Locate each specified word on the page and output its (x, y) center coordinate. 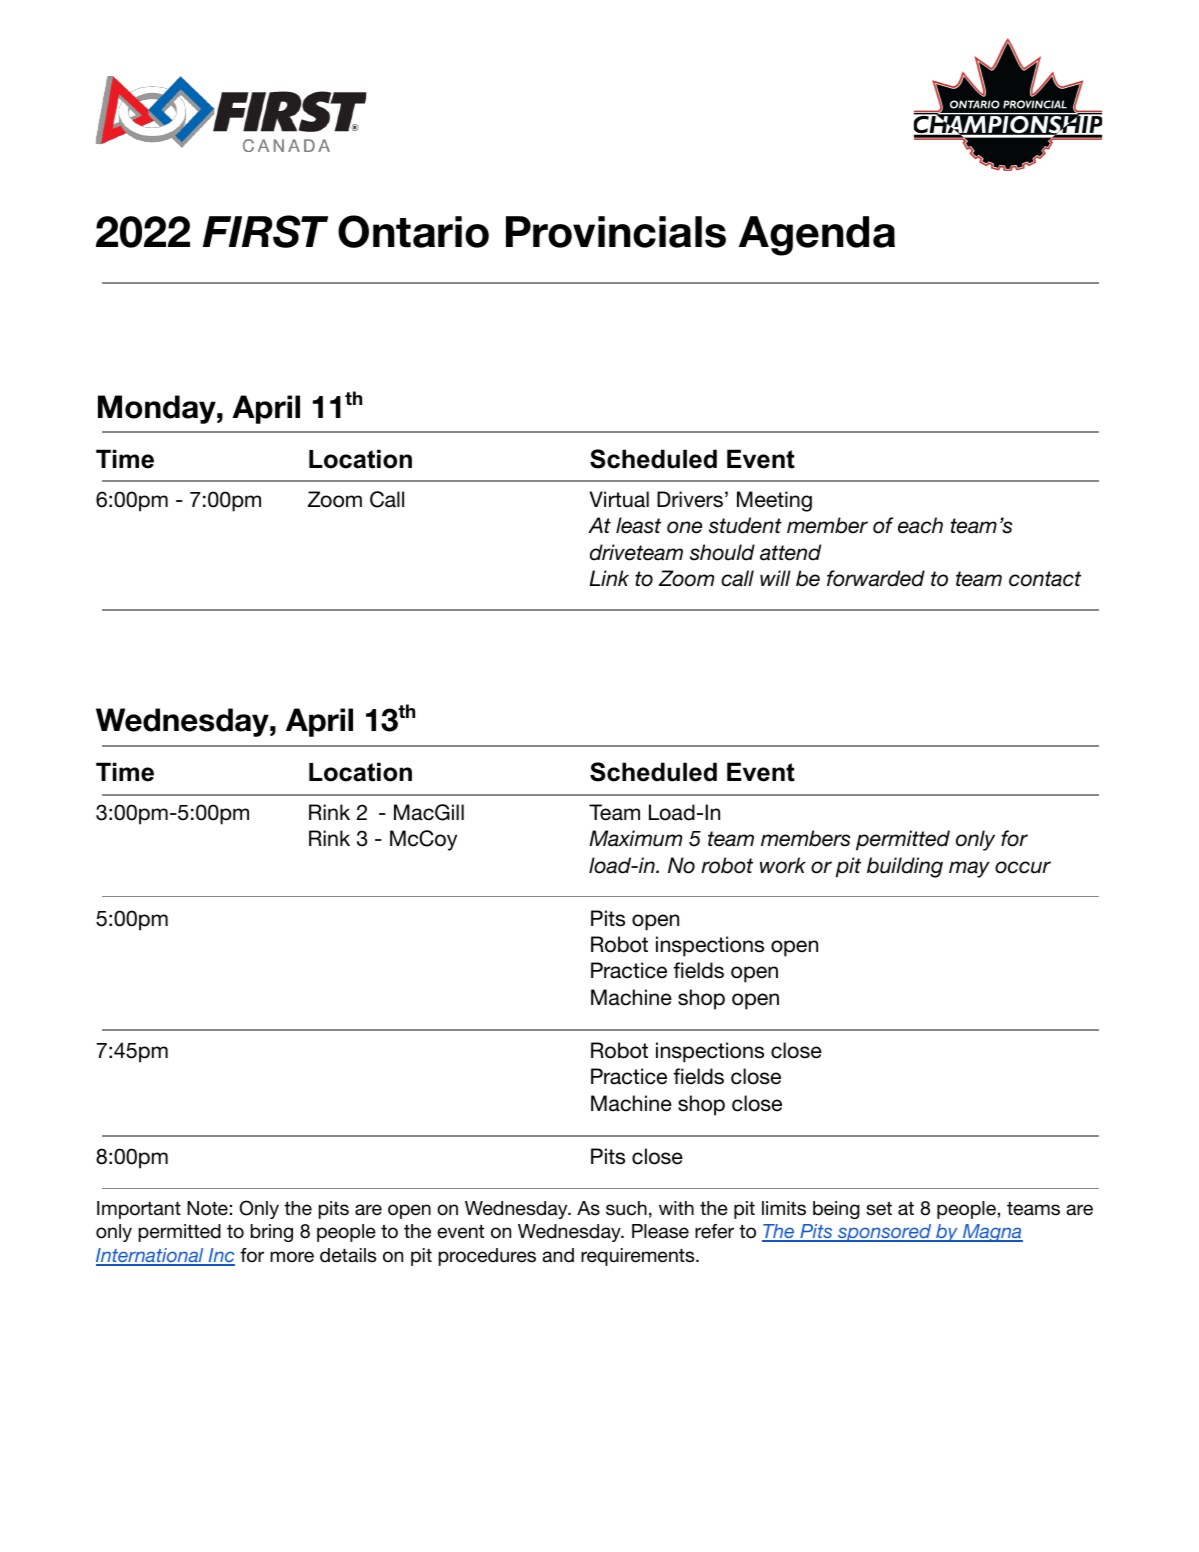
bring (272, 1233)
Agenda (817, 236)
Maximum (635, 838)
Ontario (413, 231)
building (905, 867)
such (626, 1208)
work (783, 865)
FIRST (265, 231)
